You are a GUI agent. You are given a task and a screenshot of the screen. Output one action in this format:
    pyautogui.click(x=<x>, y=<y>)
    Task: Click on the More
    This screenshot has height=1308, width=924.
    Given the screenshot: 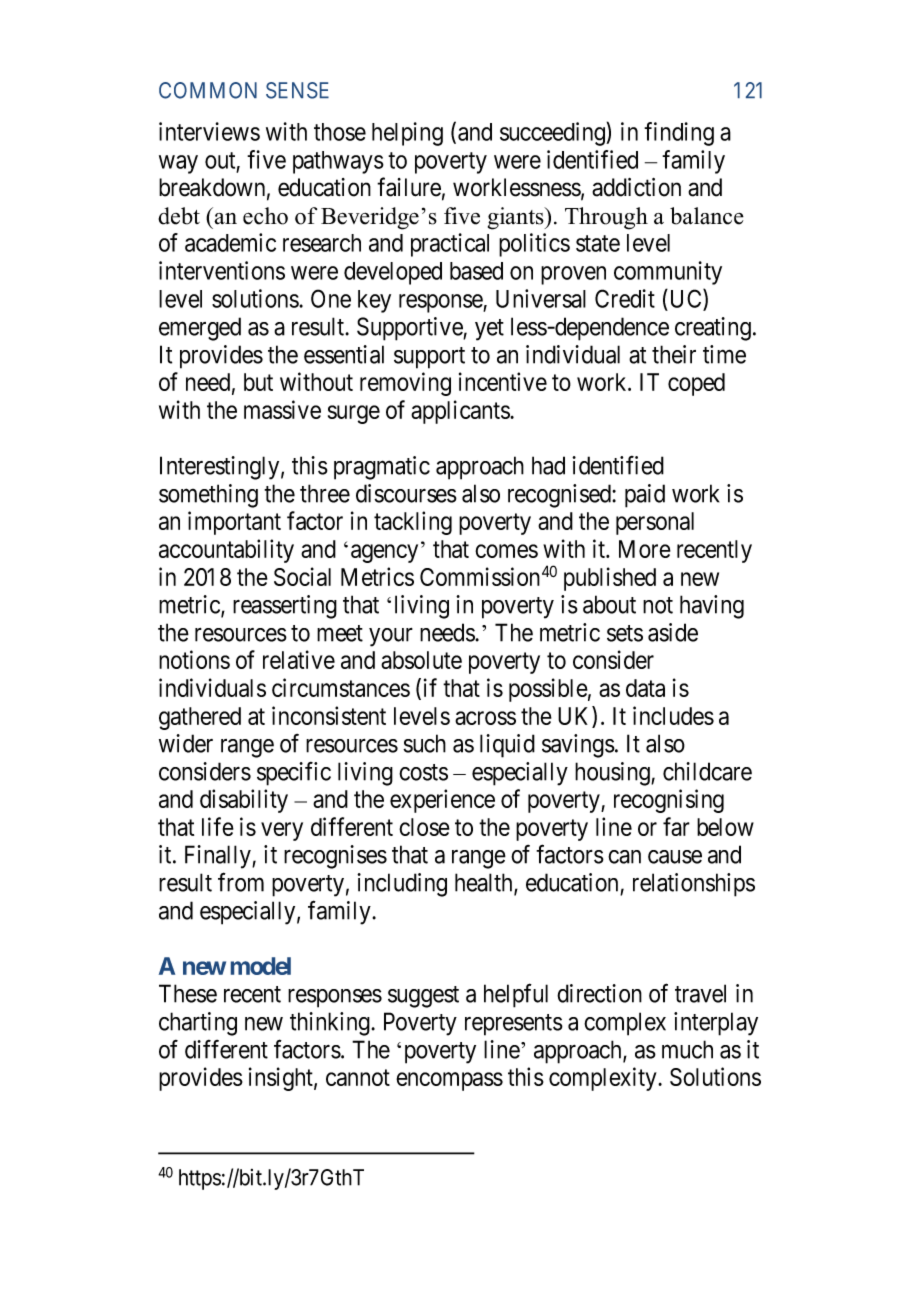 What is the action you would take?
    pyautogui.click(x=645, y=549)
